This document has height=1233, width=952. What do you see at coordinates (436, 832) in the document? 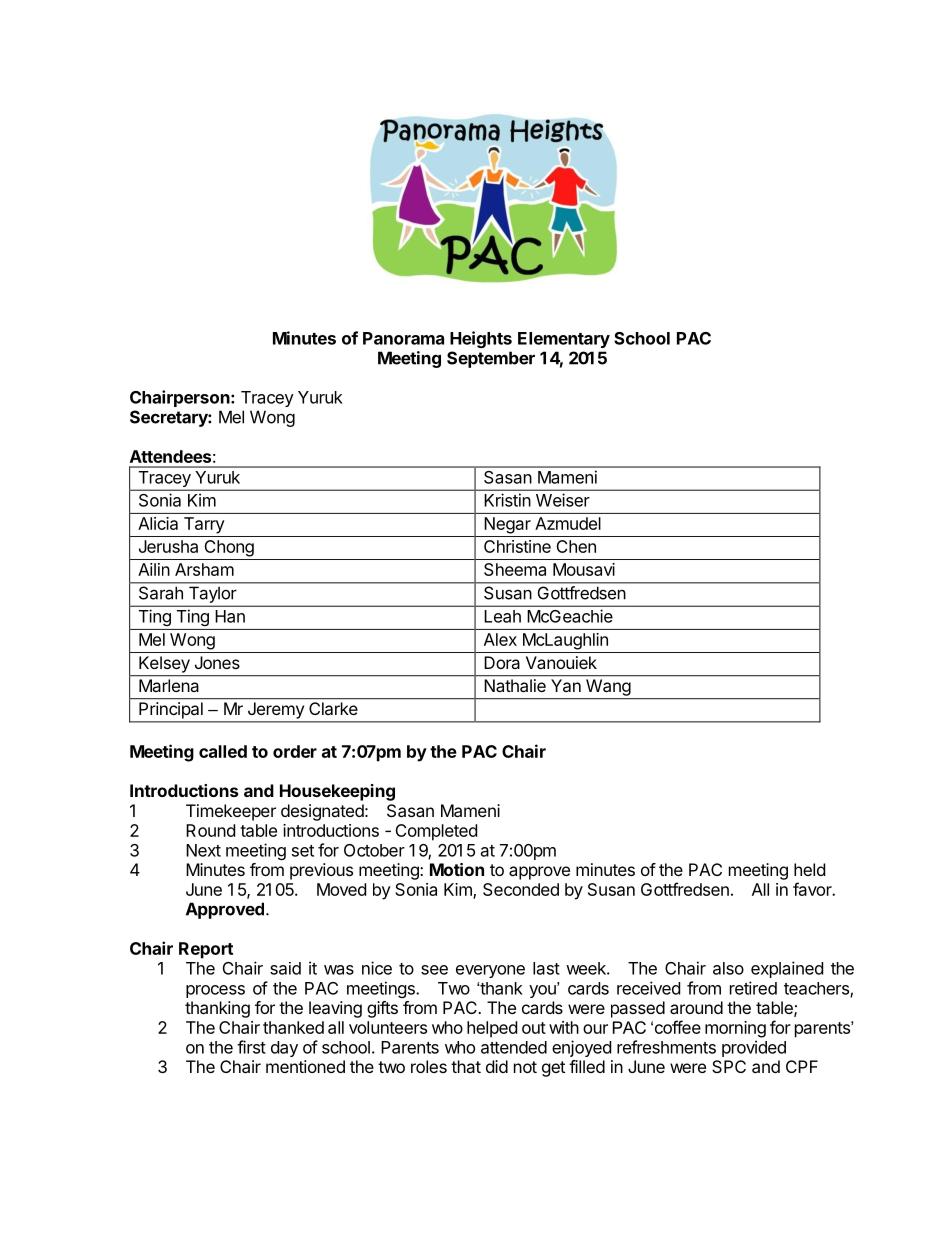
I see `Completed` at bounding box center [436, 832].
